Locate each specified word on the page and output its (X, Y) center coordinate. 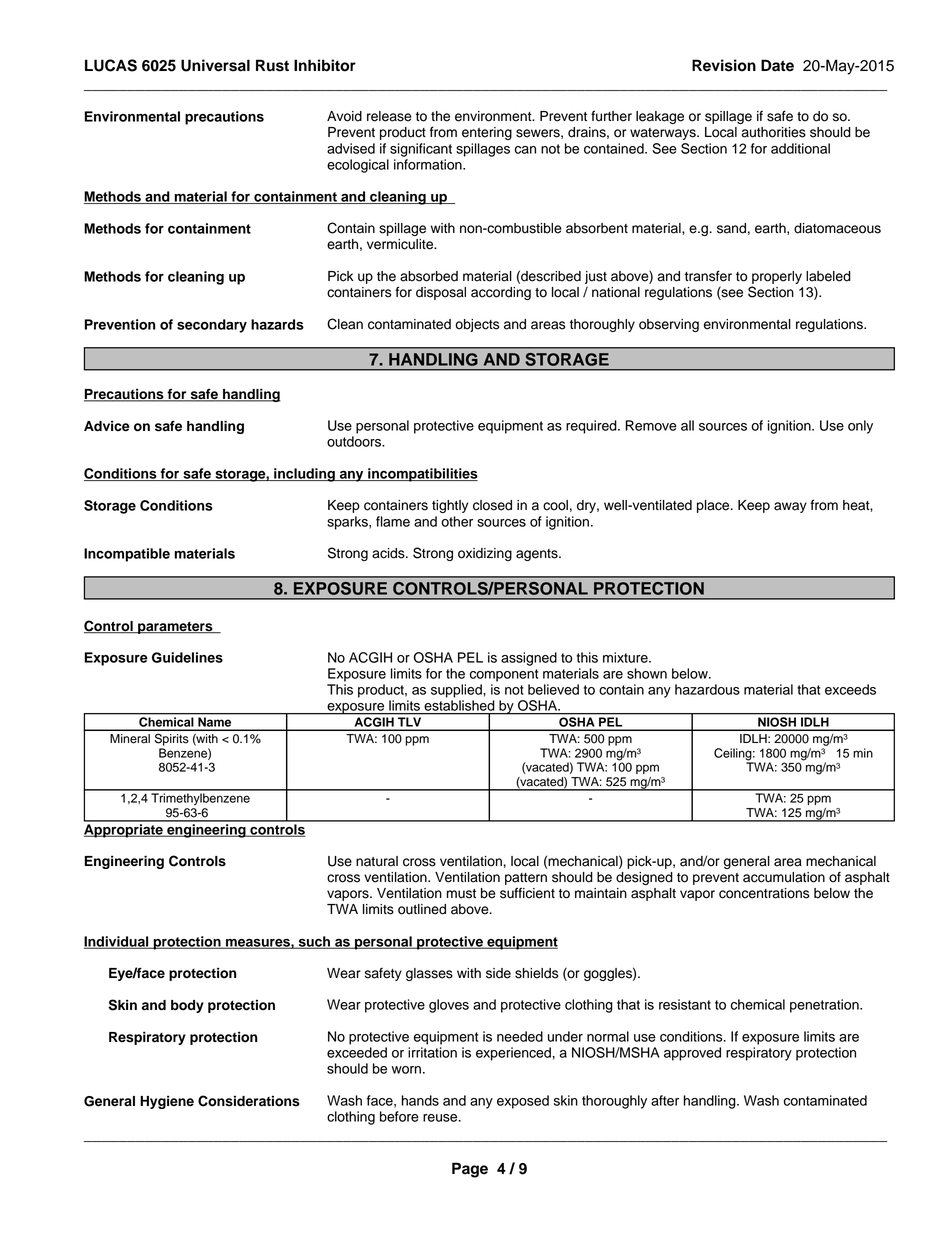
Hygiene (167, 1102)
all (687, 425)
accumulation (784, 877)
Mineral (130, 739)
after (665, 1100)
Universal (215, 65)
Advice (107, 426)
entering (487, 133)
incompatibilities (422, 475)
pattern (526, 879)
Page (470, 1170)
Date (777, 65)
